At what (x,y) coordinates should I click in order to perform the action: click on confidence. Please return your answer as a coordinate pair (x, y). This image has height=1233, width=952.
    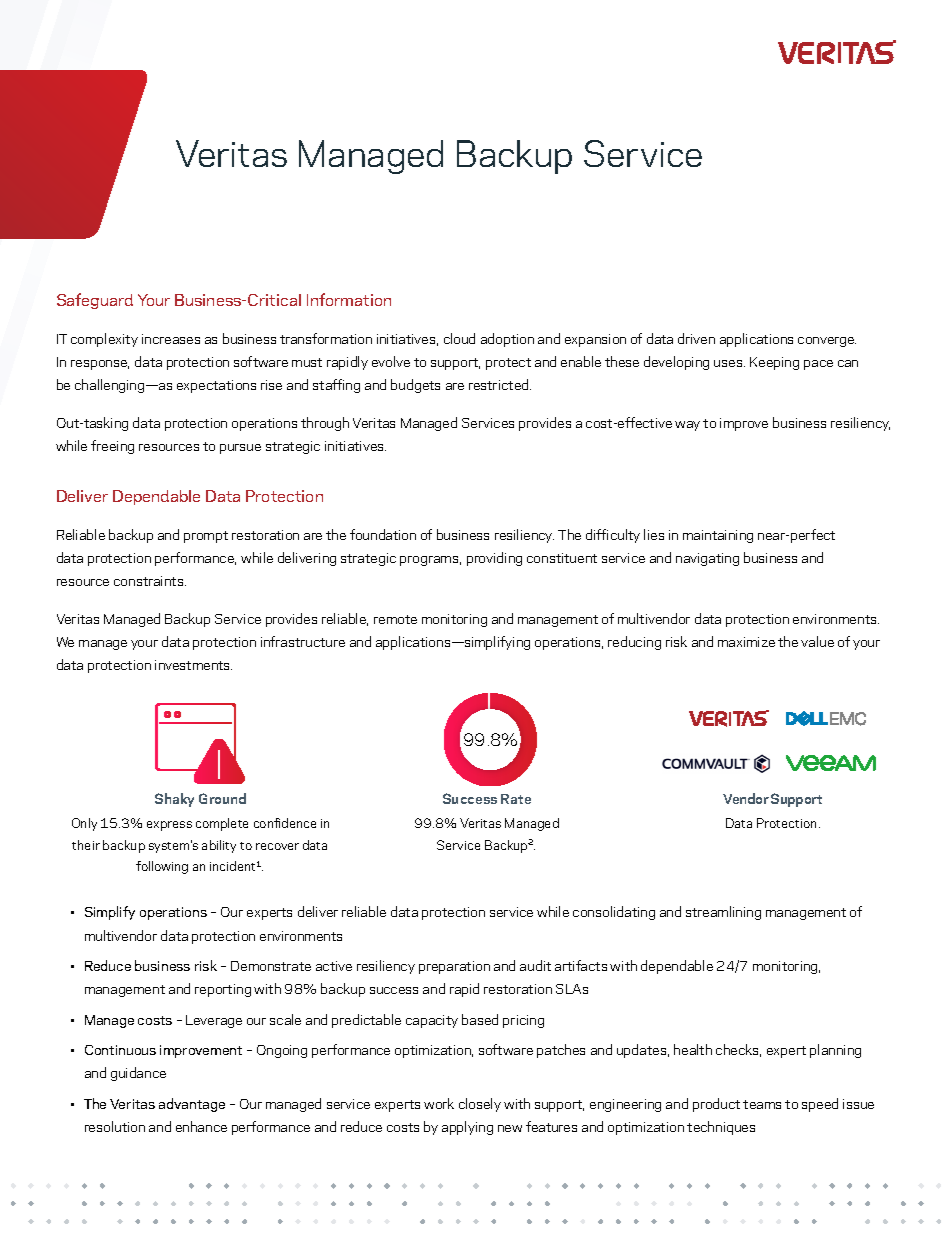
    Looking at the image, I should click on (285, 823).
